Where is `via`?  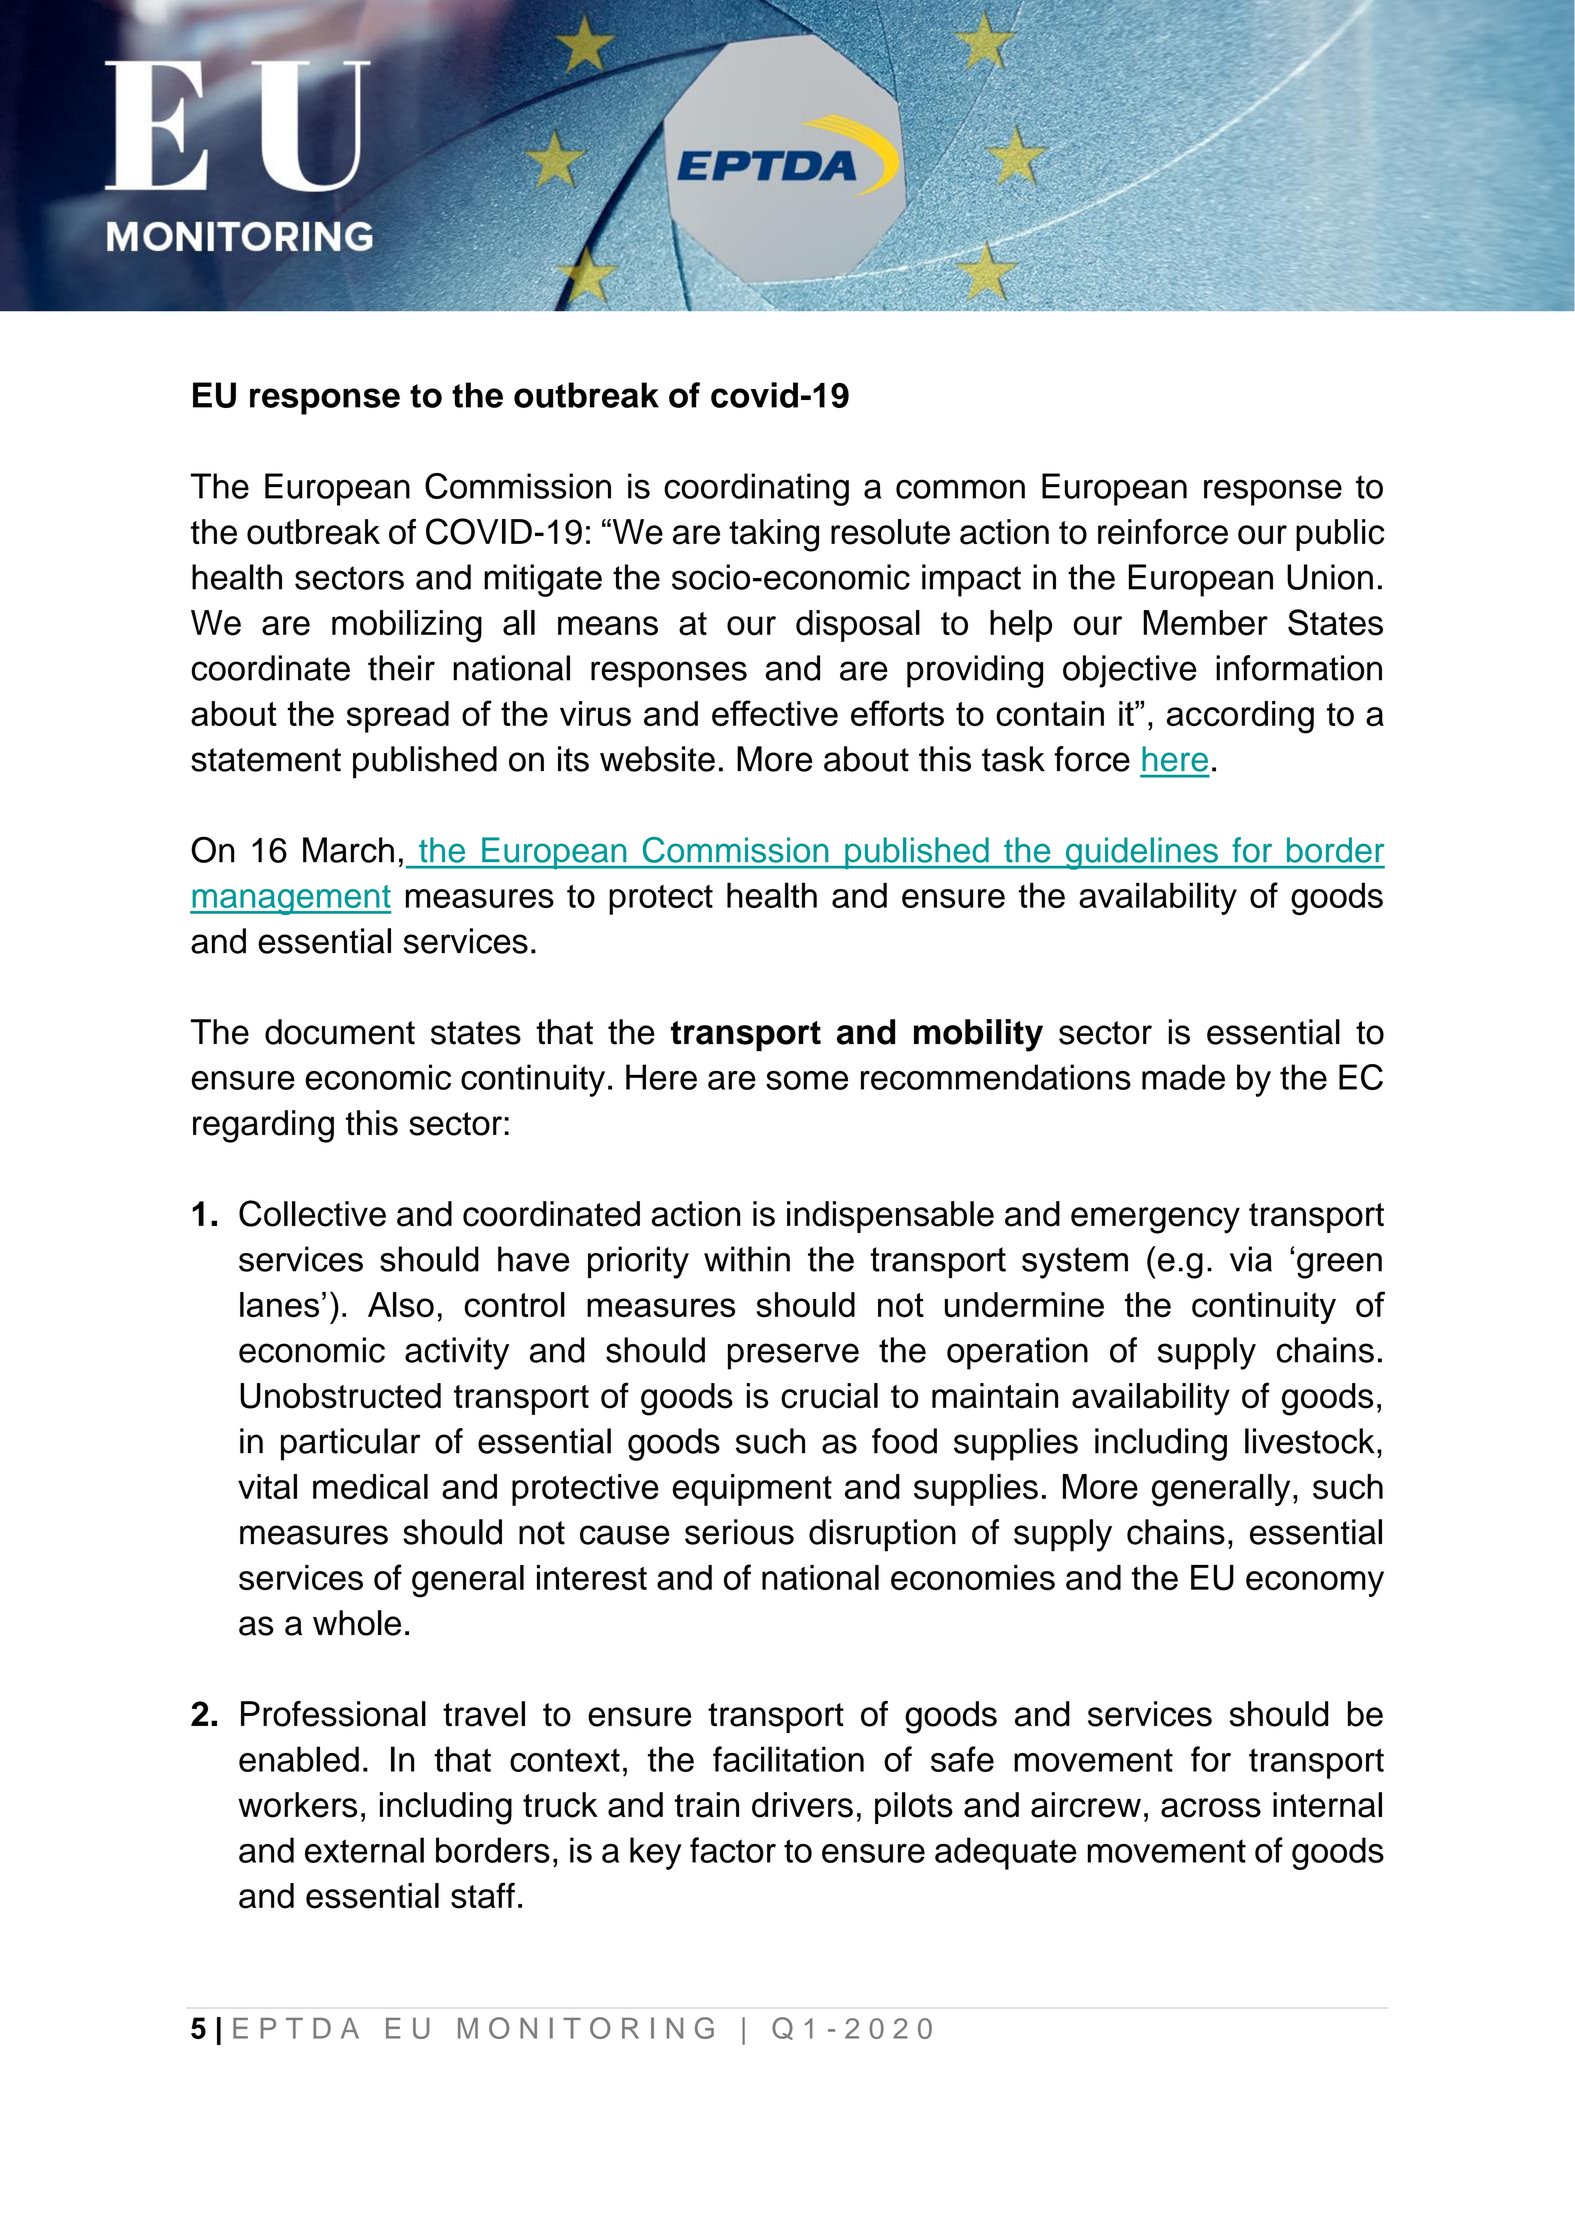
via is located at coordinates (1251, 1259).
